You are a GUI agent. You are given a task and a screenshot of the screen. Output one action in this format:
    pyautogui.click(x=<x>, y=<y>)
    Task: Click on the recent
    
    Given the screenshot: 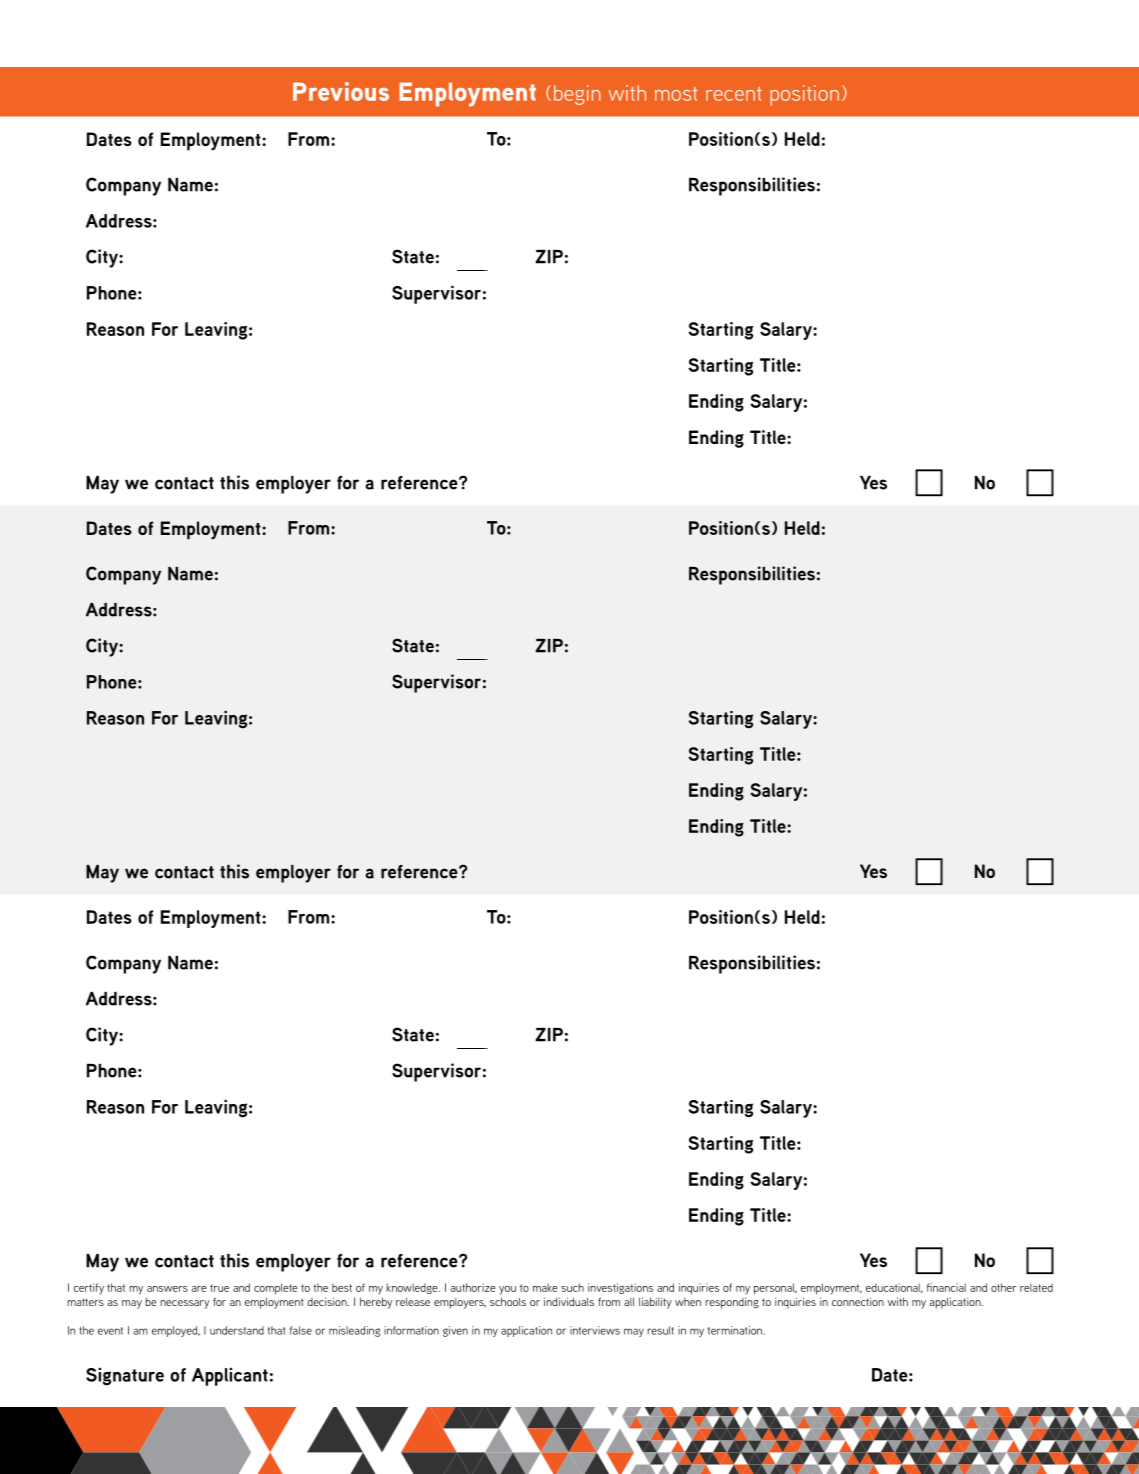 What is the action you would take?
    pyautogui.click(x=734, y=94)
